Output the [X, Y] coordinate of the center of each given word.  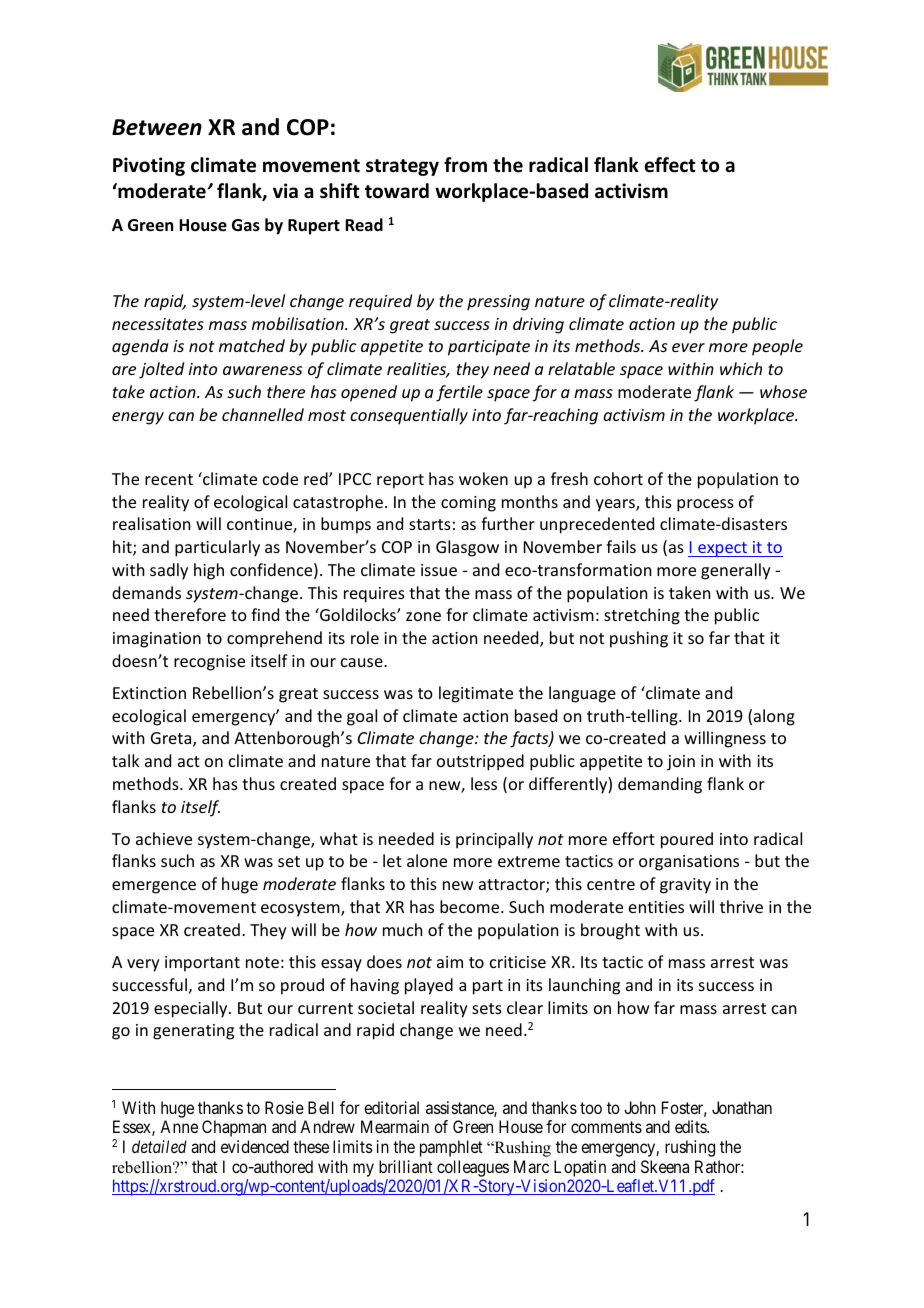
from [465, 165]
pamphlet [451, 1148]
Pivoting [149, 166]
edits [691, 1126]
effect [670, 165]
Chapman [234, 1128]
